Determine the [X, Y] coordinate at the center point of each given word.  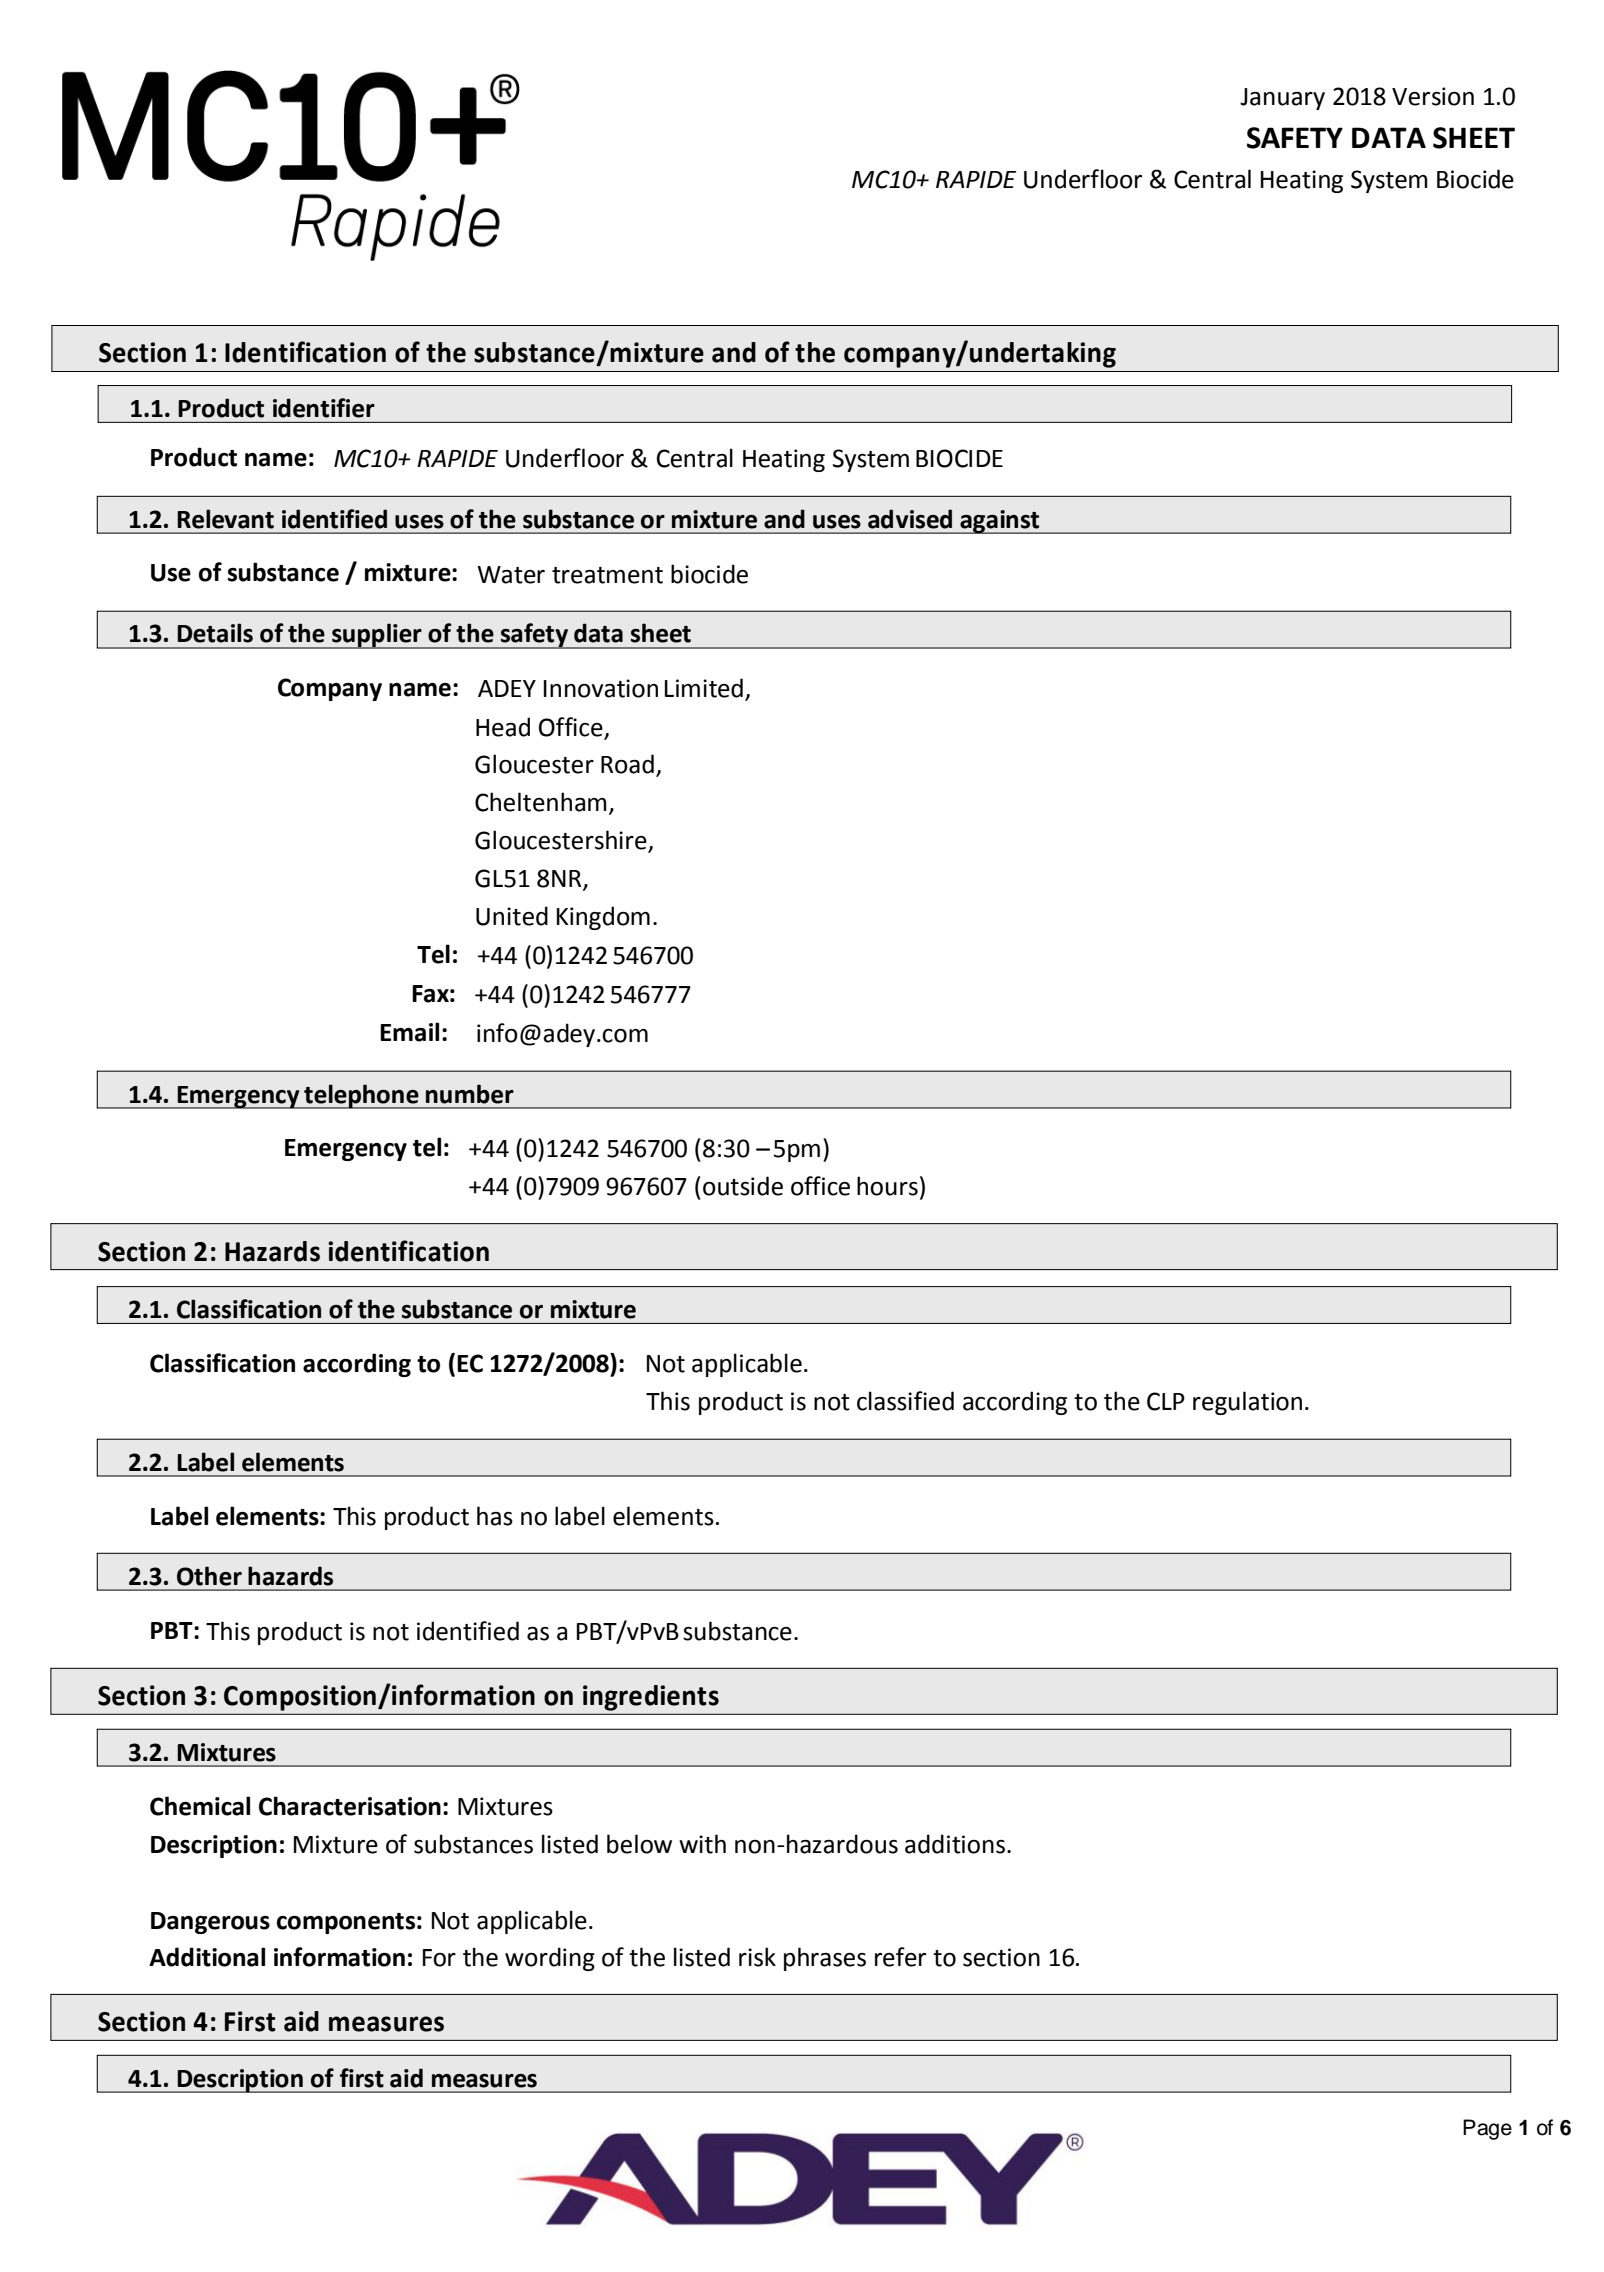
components [346, 1923]
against [1000, 522]
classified [905, 1401]
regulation [1247, 1403]
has [495, 1516]
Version [1433, 96]
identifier [324, 408]
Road [627, 764]
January [1282, 99]
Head [503, 727]
